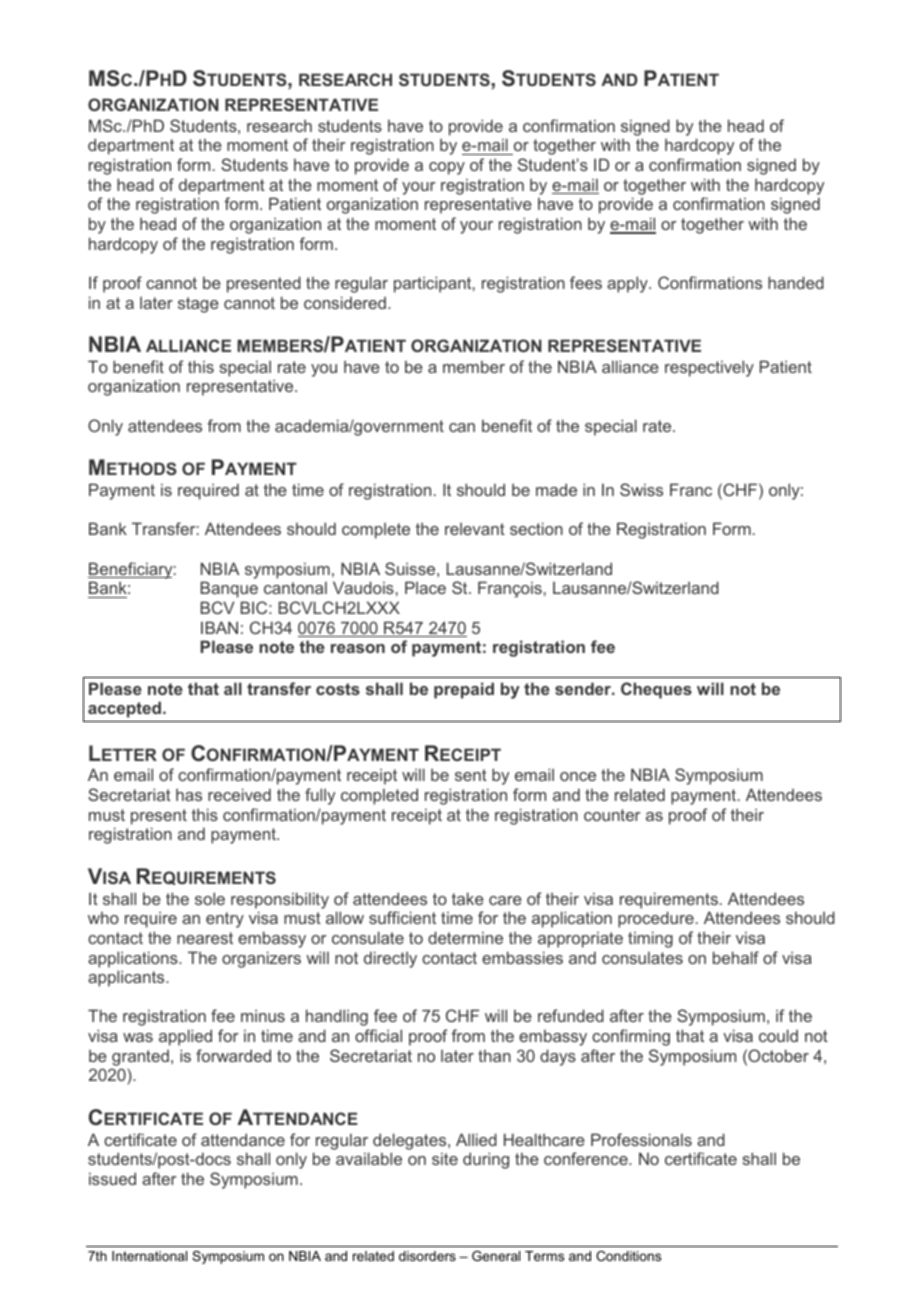 This page has height=1308, width=924. Describe the element at coordinates (149, 1256) in the page. I see `International` at that location.
